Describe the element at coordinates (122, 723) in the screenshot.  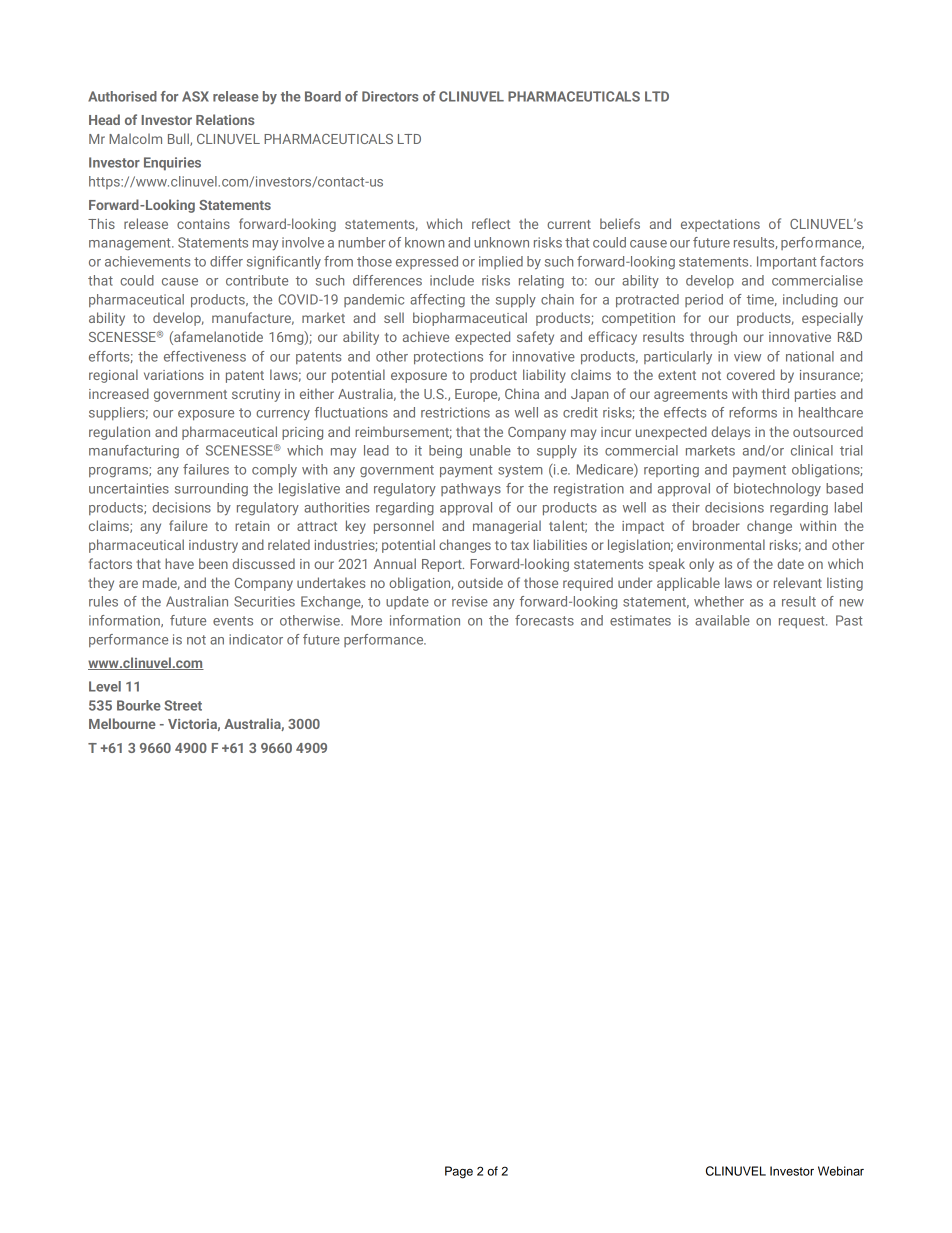
I see `Melbourne` at that location.
